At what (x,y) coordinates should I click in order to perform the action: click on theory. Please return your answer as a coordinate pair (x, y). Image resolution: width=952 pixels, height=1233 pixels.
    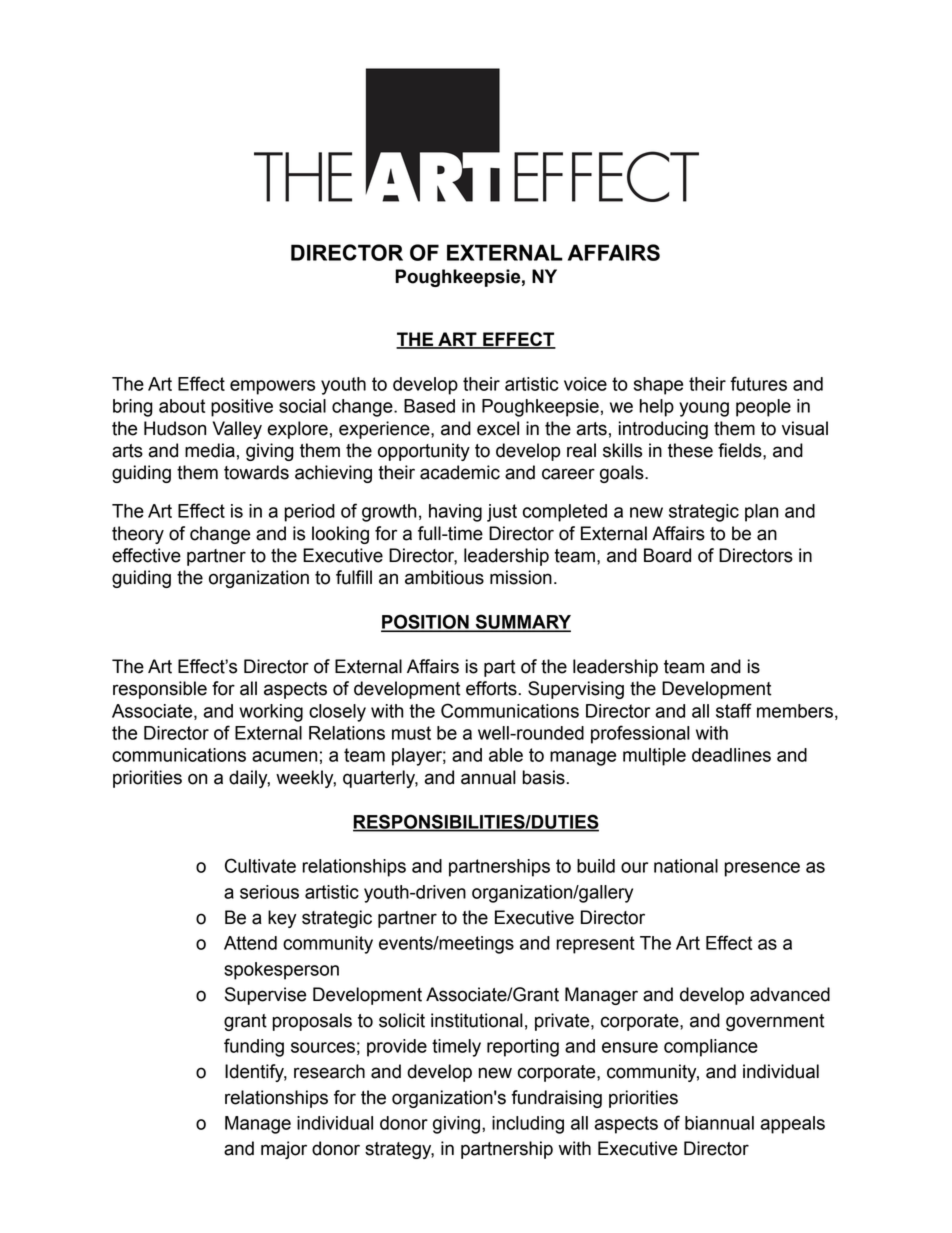
    Looking at the image, I should click on (138, 535).
